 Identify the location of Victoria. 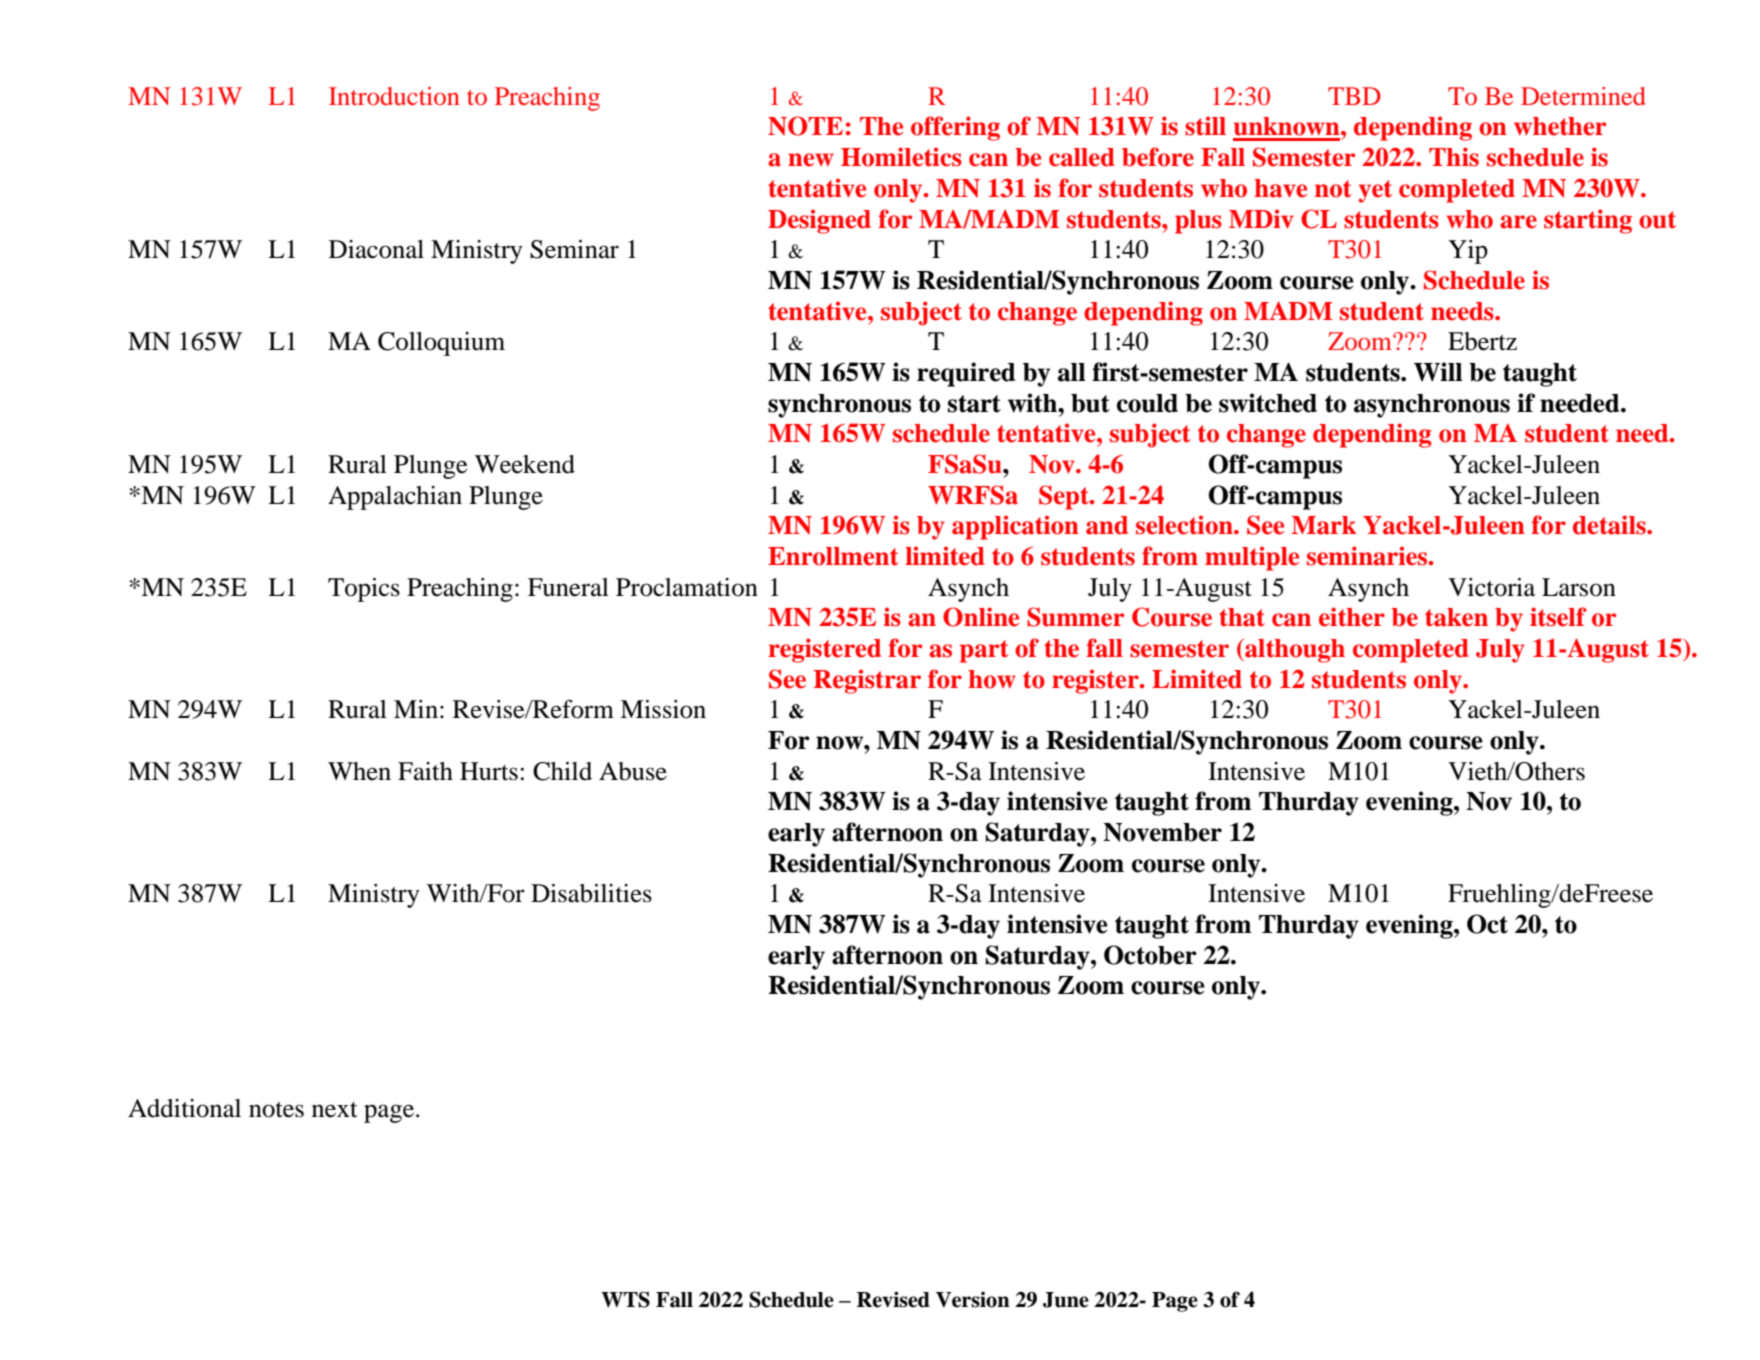
(1491, 587).
